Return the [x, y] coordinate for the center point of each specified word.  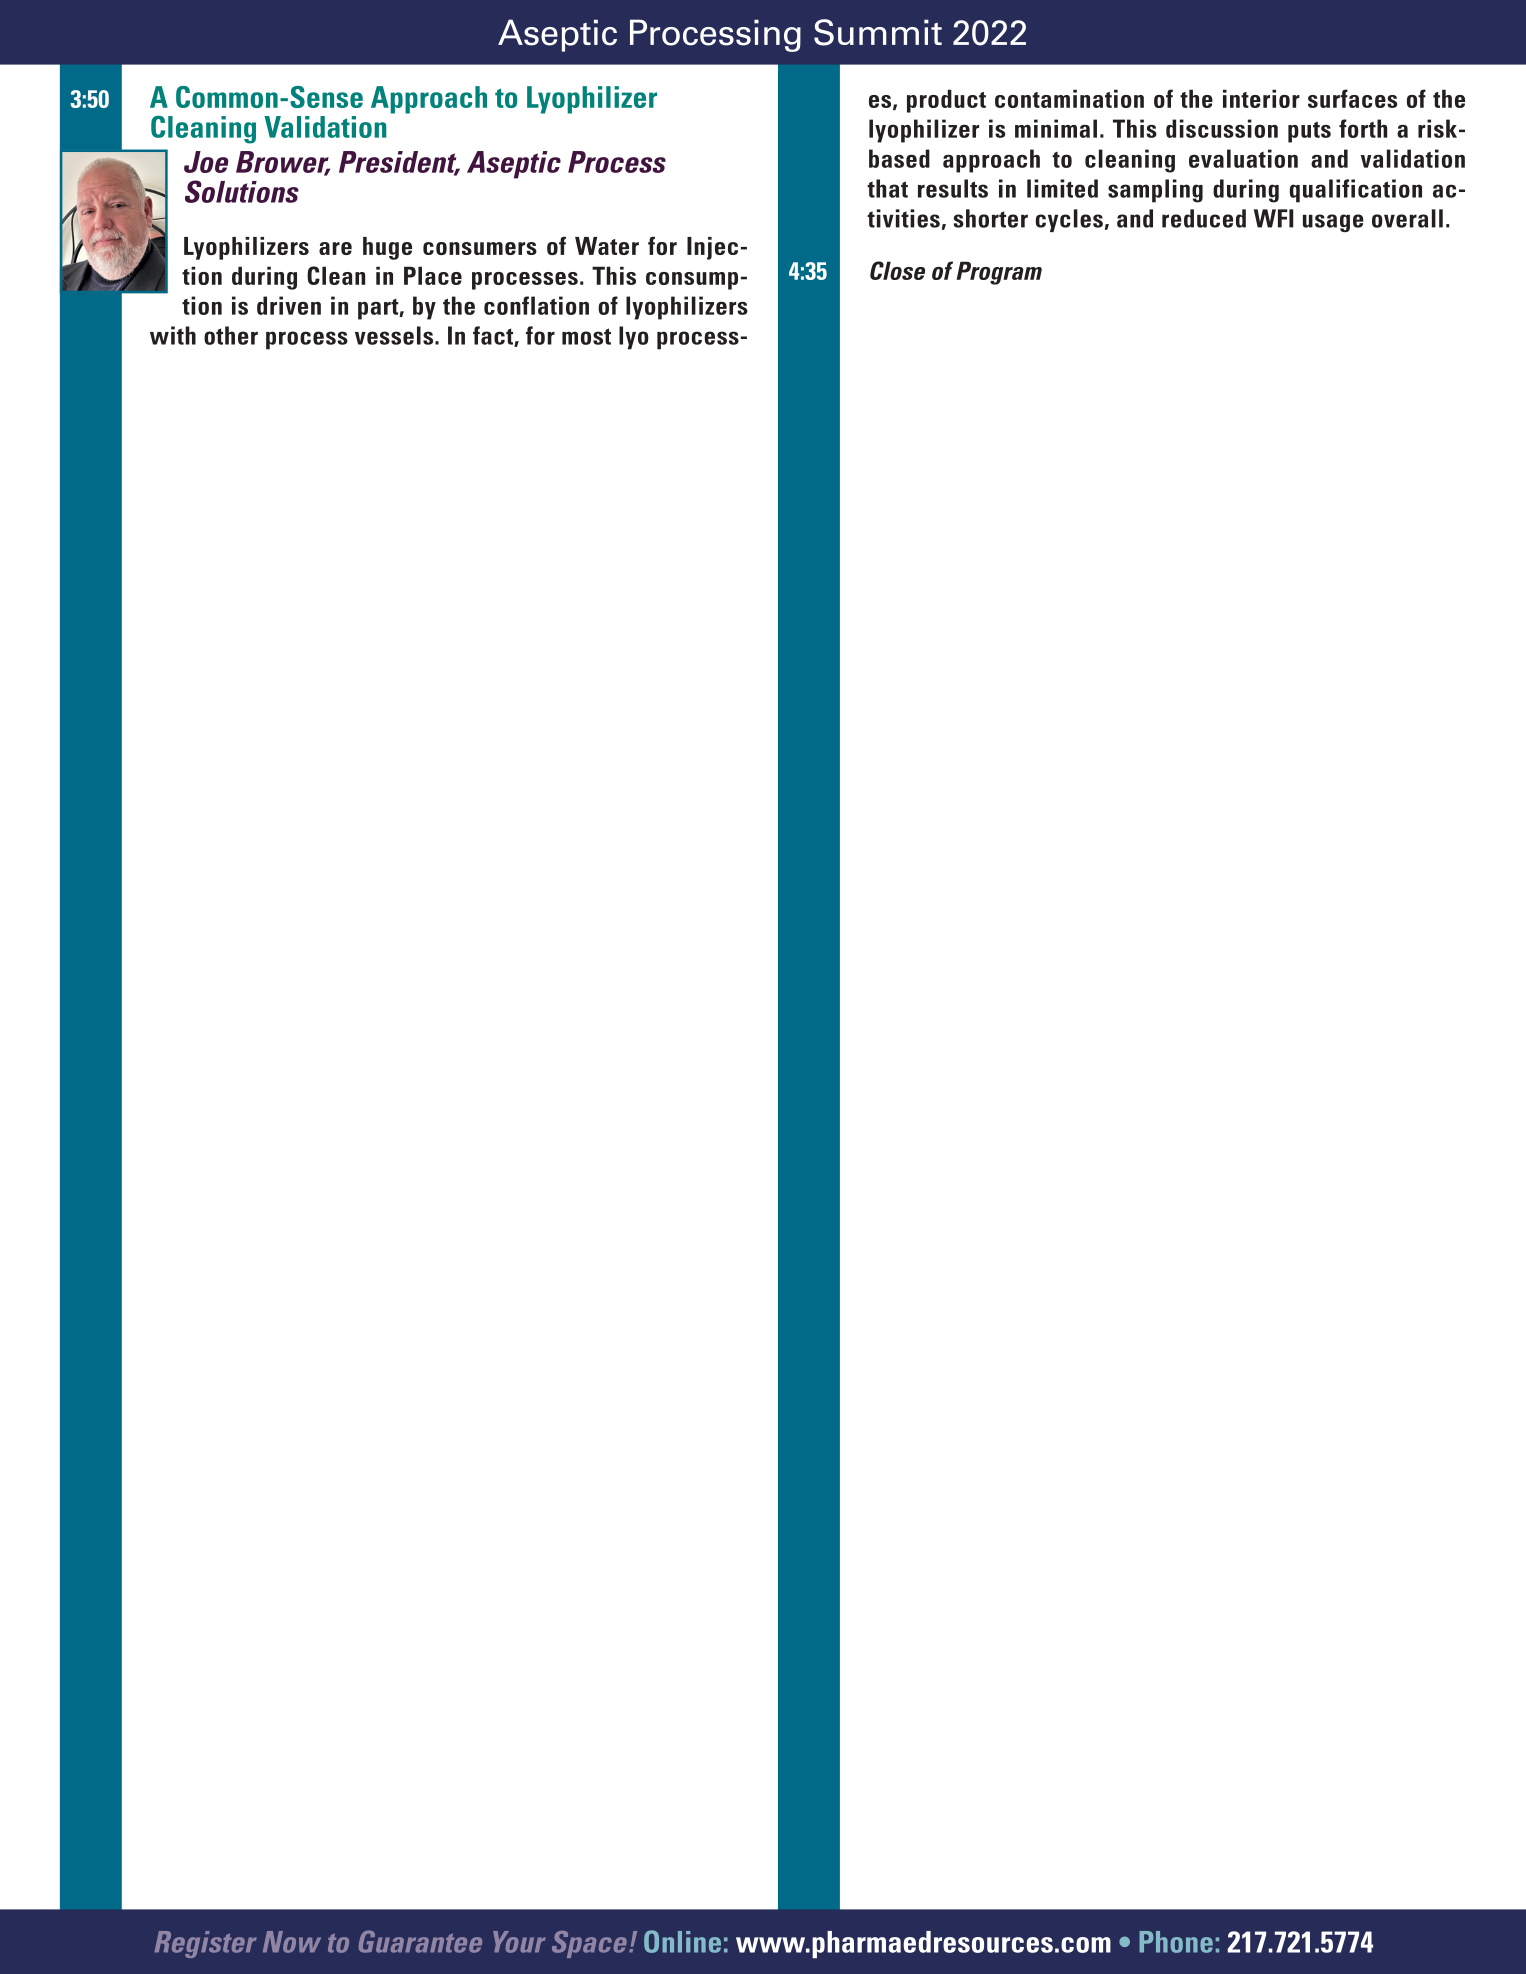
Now [292, 1942]
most [586, 336]
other [231, 335]
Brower [283, 163]
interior [1261, 98]
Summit [878, 32]
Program [999, 273]
